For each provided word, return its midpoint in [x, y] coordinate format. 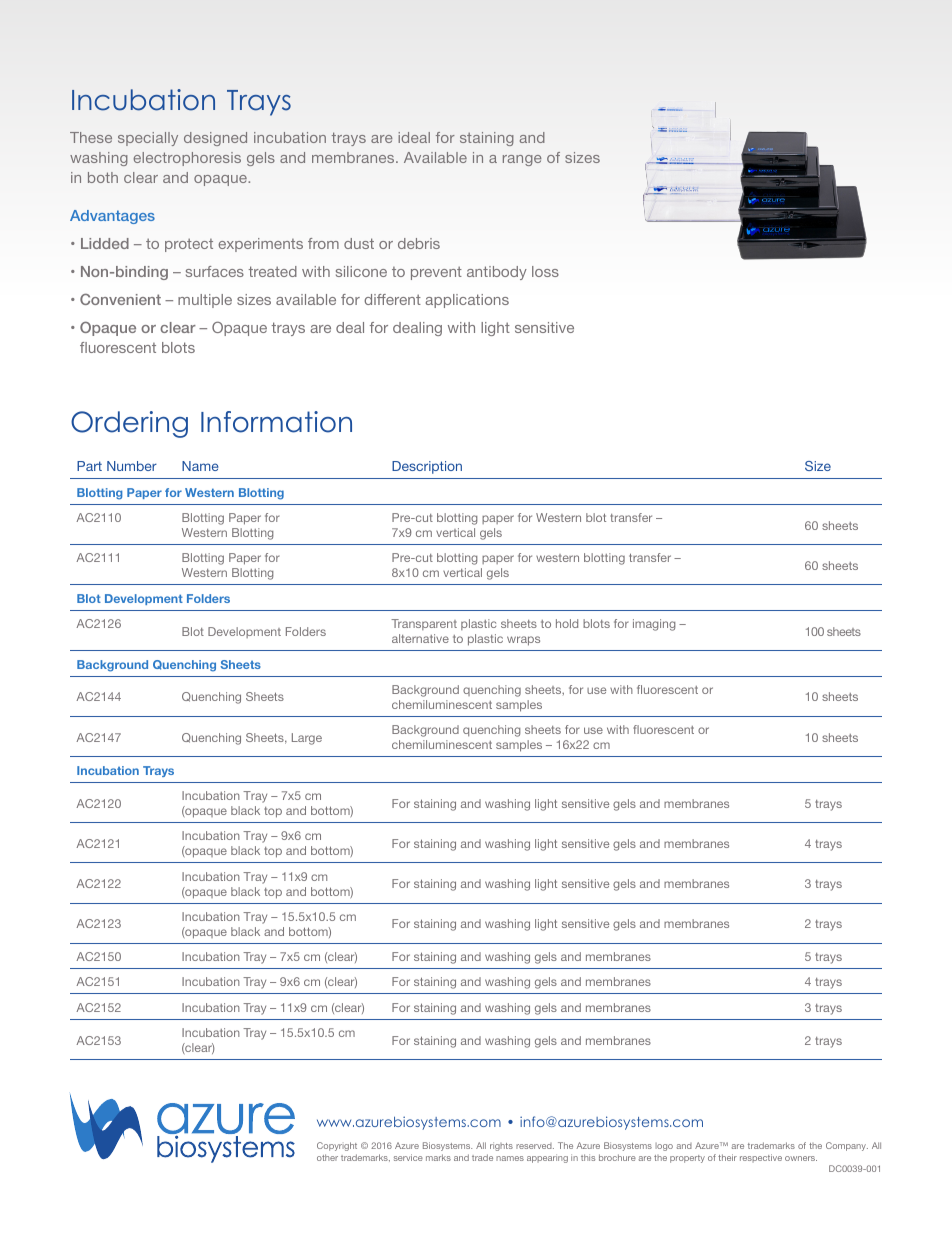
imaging [654, 625]
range [522, 160]
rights [501, 1146]
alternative [420, 638]
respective [761, 1158]
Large [307, 739]
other [327, 1157]
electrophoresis [187, 159]
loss [545, 271]
